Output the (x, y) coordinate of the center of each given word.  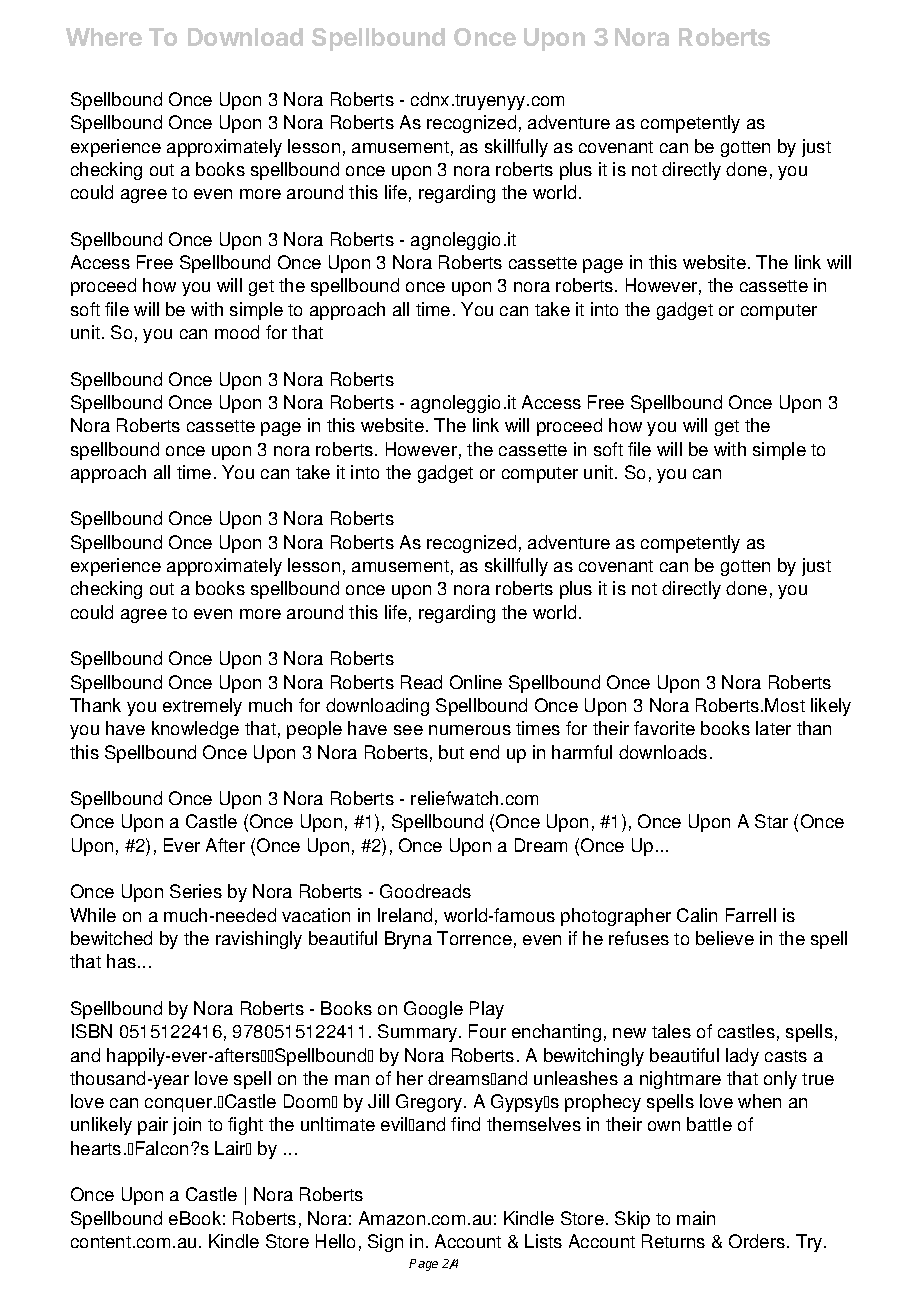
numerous (470, 730)
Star (771, 821)
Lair (231, 1148)
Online (476, 682)
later (773, 728)
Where (104, 37)
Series (196, 891)
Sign (385, 1243)
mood (237, 332)
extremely (202, 707)
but (451, 752)
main (696, 1218)
